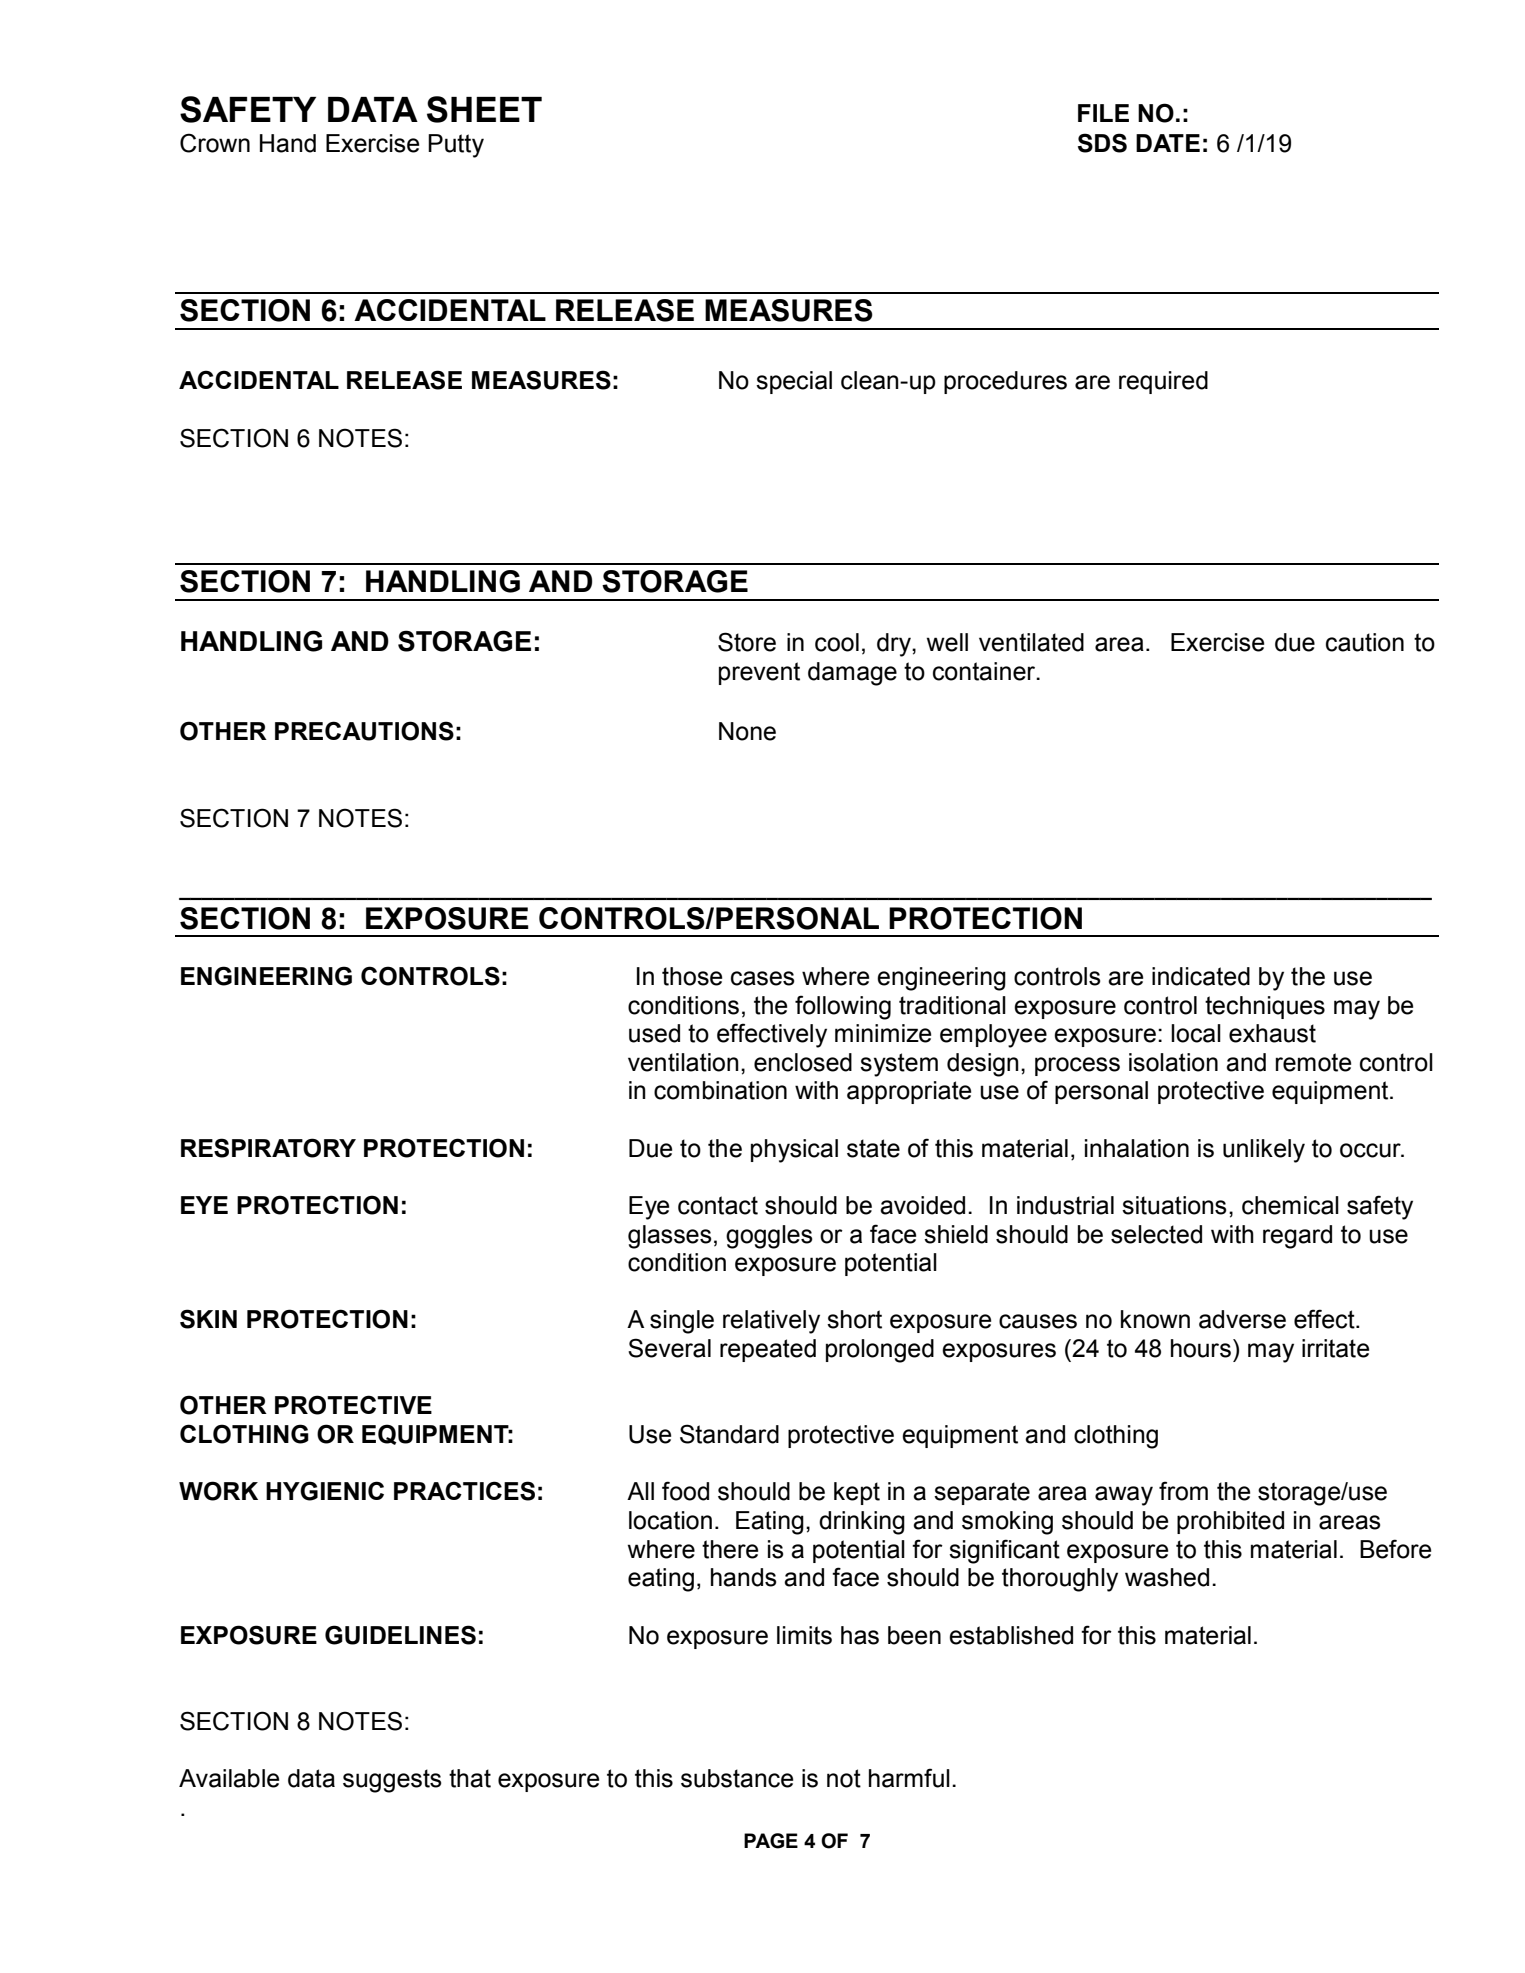  Describe the element at coordinates (759, 673) in the screenshot. I see `prevent` at that location.
